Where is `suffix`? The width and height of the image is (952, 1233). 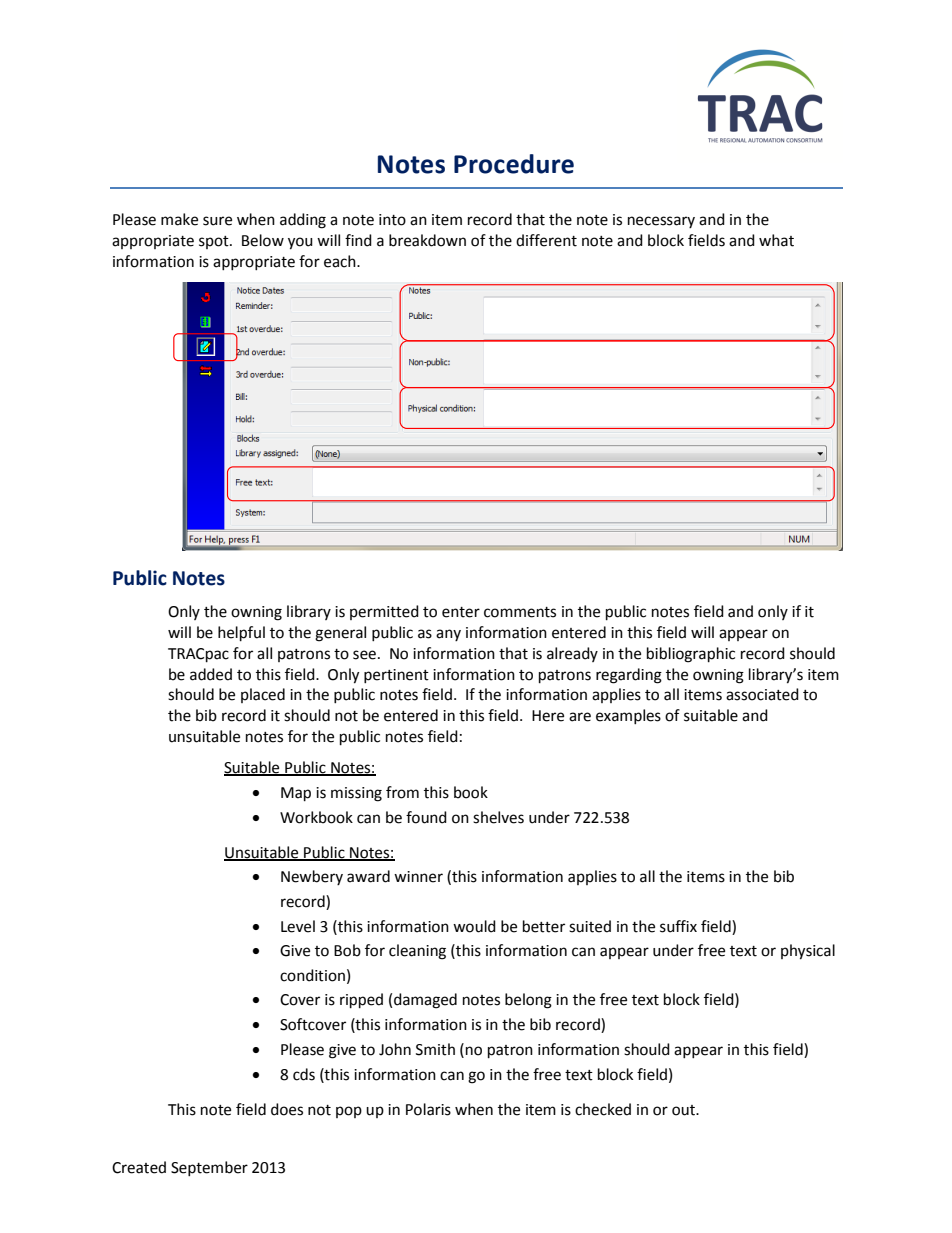
suffix is located at coordinates (678, 926).
